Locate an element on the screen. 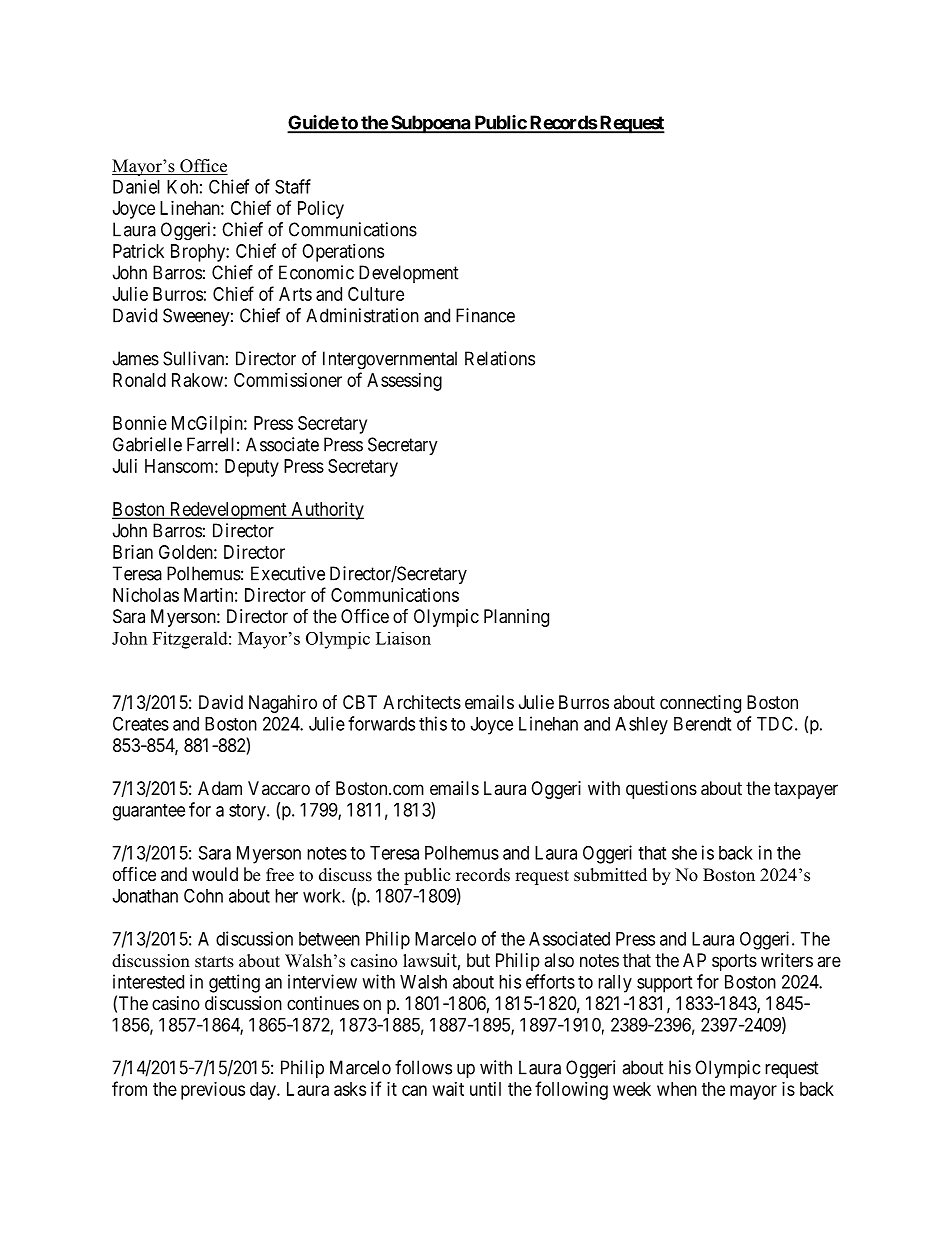 Image resolution: width=952 pixels, height=1233 pixels. Relations is located at coordinates (500, 358).
